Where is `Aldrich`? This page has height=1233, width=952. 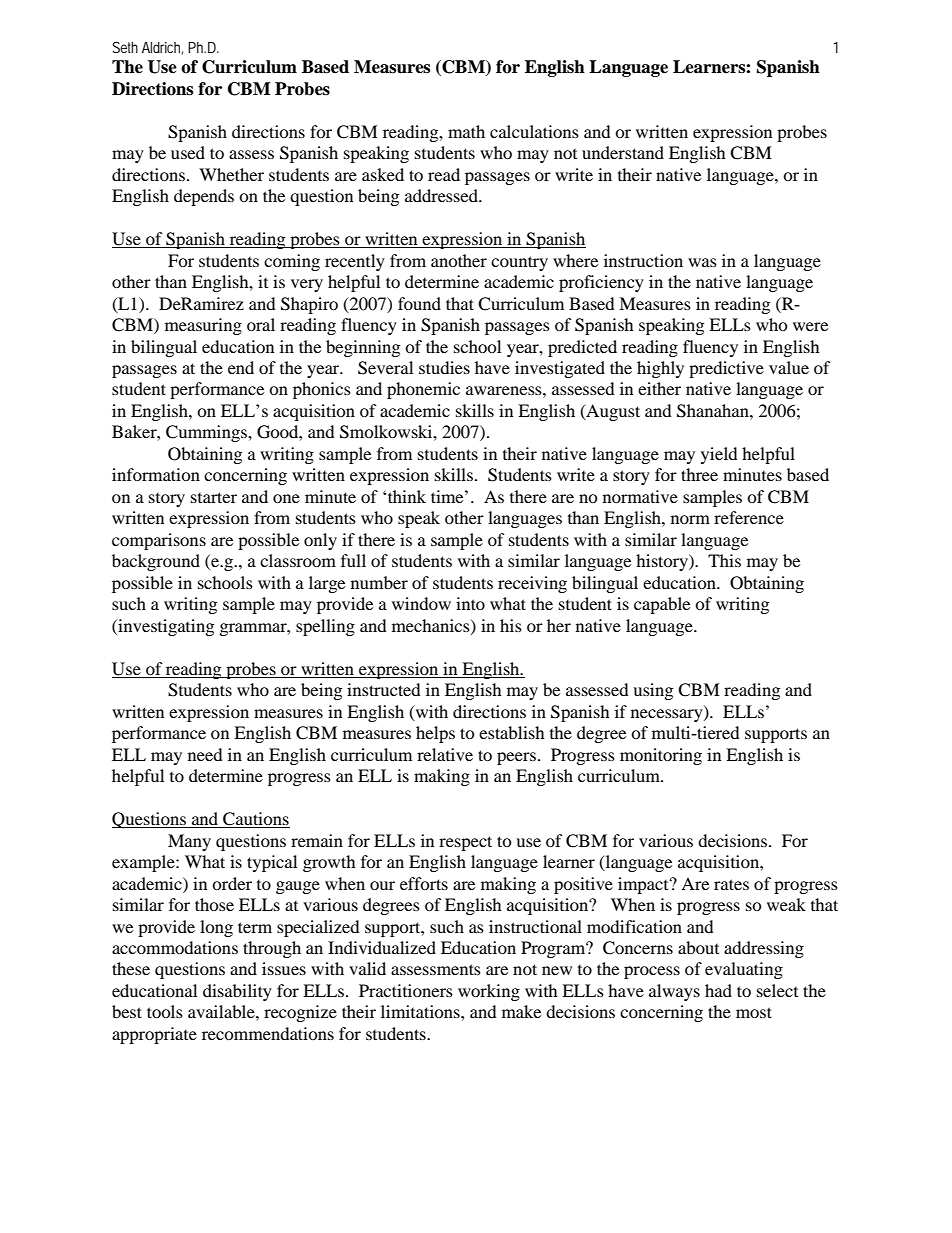
Aldrich is located at coordinates (162, 48).
